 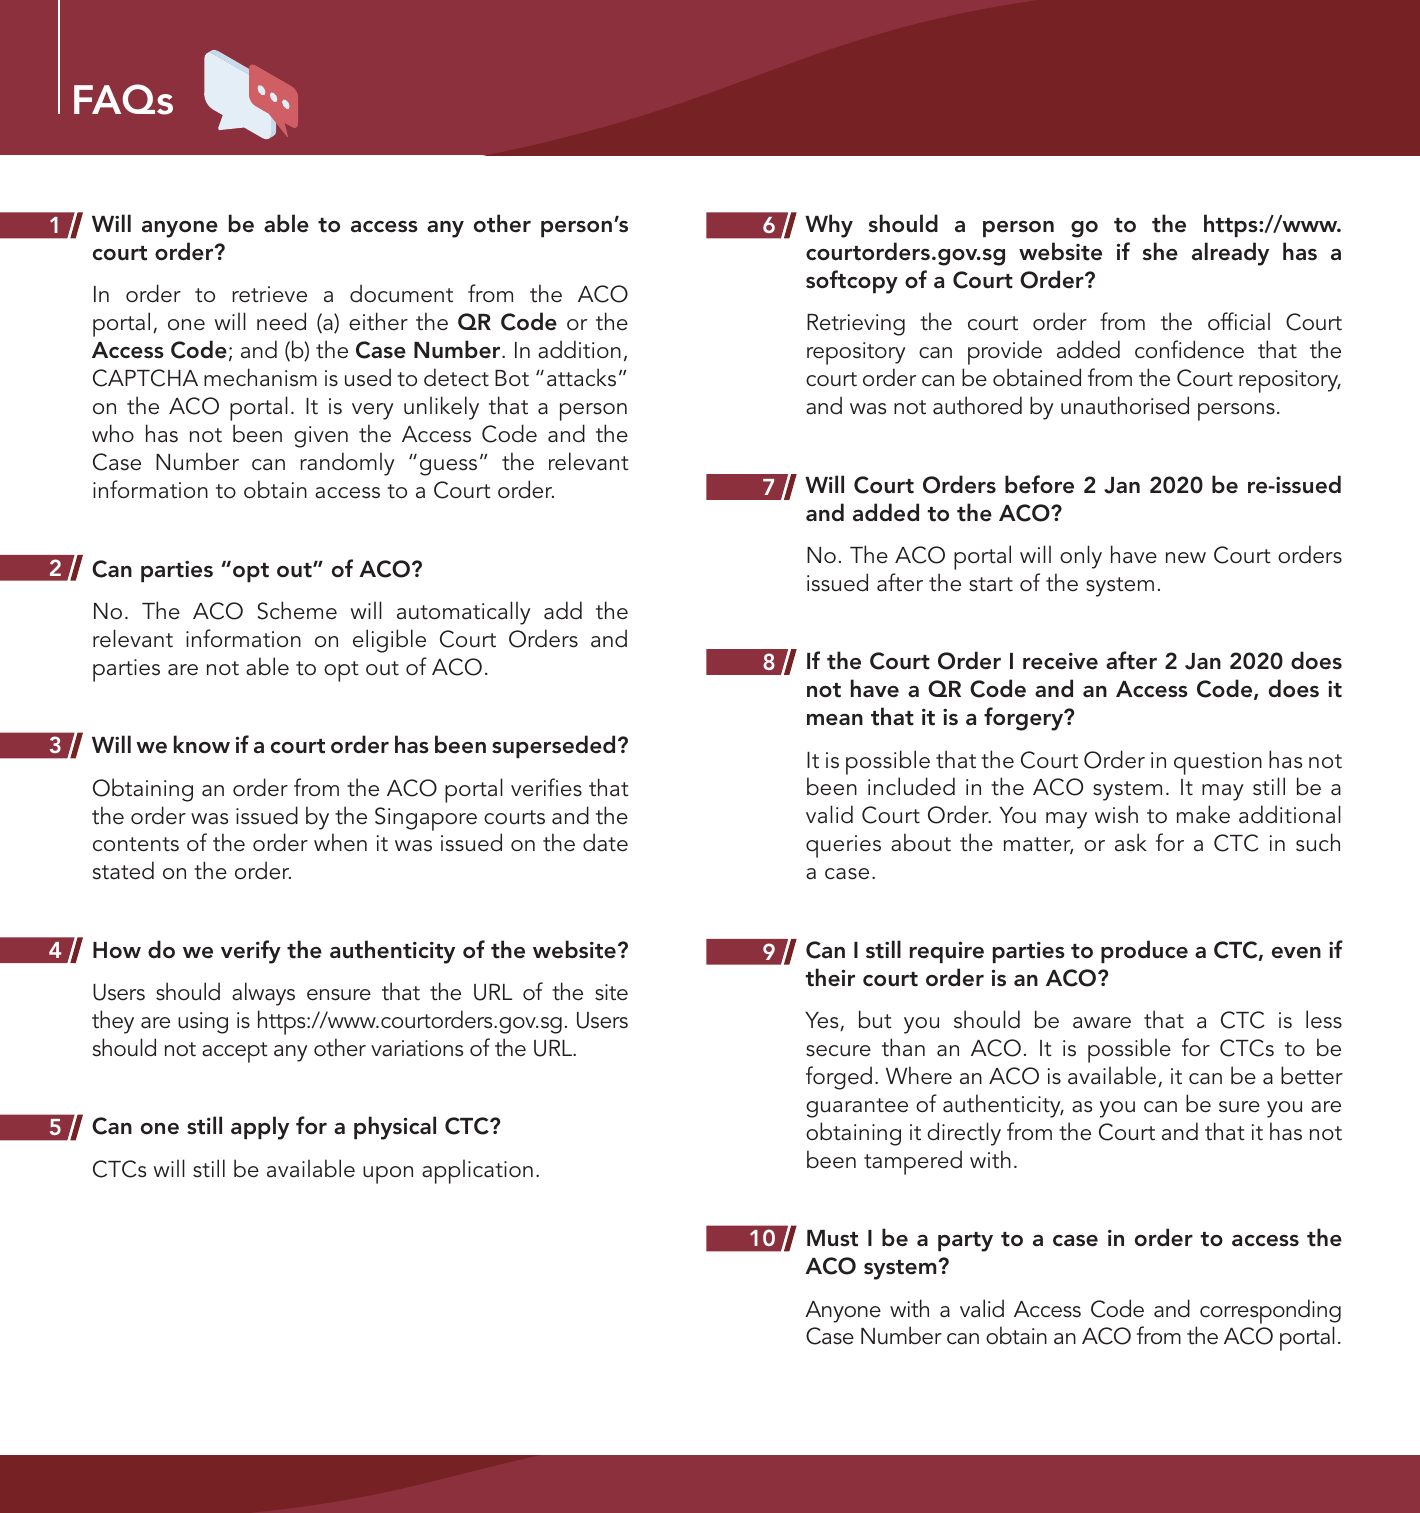 What do you see at coordinates (1160, 251) in the screenshot?
I see `she` at bounding box center [1160, 251].
